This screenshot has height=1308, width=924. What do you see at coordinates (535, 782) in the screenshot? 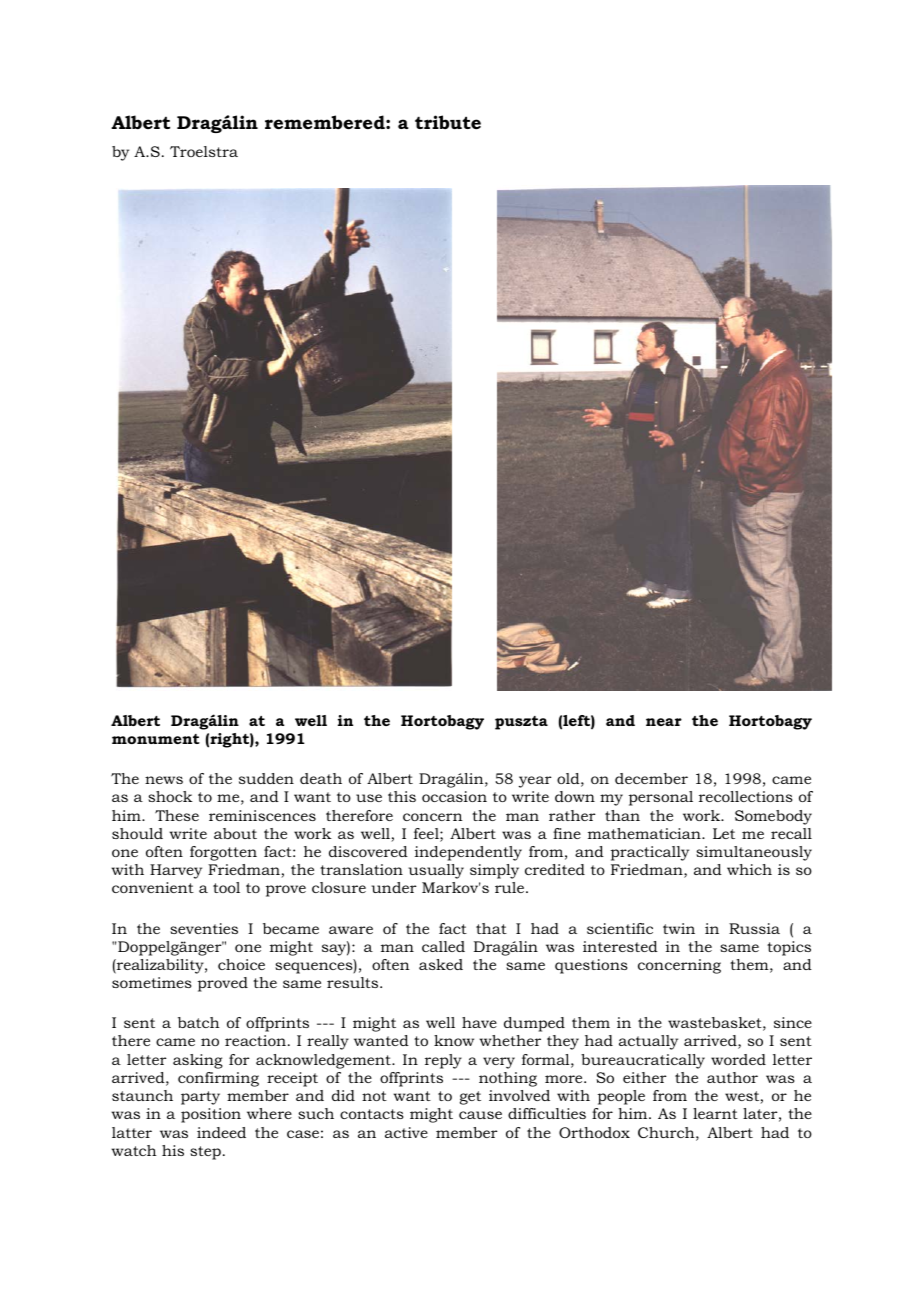
I see `year` at bounding box center [535, 782].
